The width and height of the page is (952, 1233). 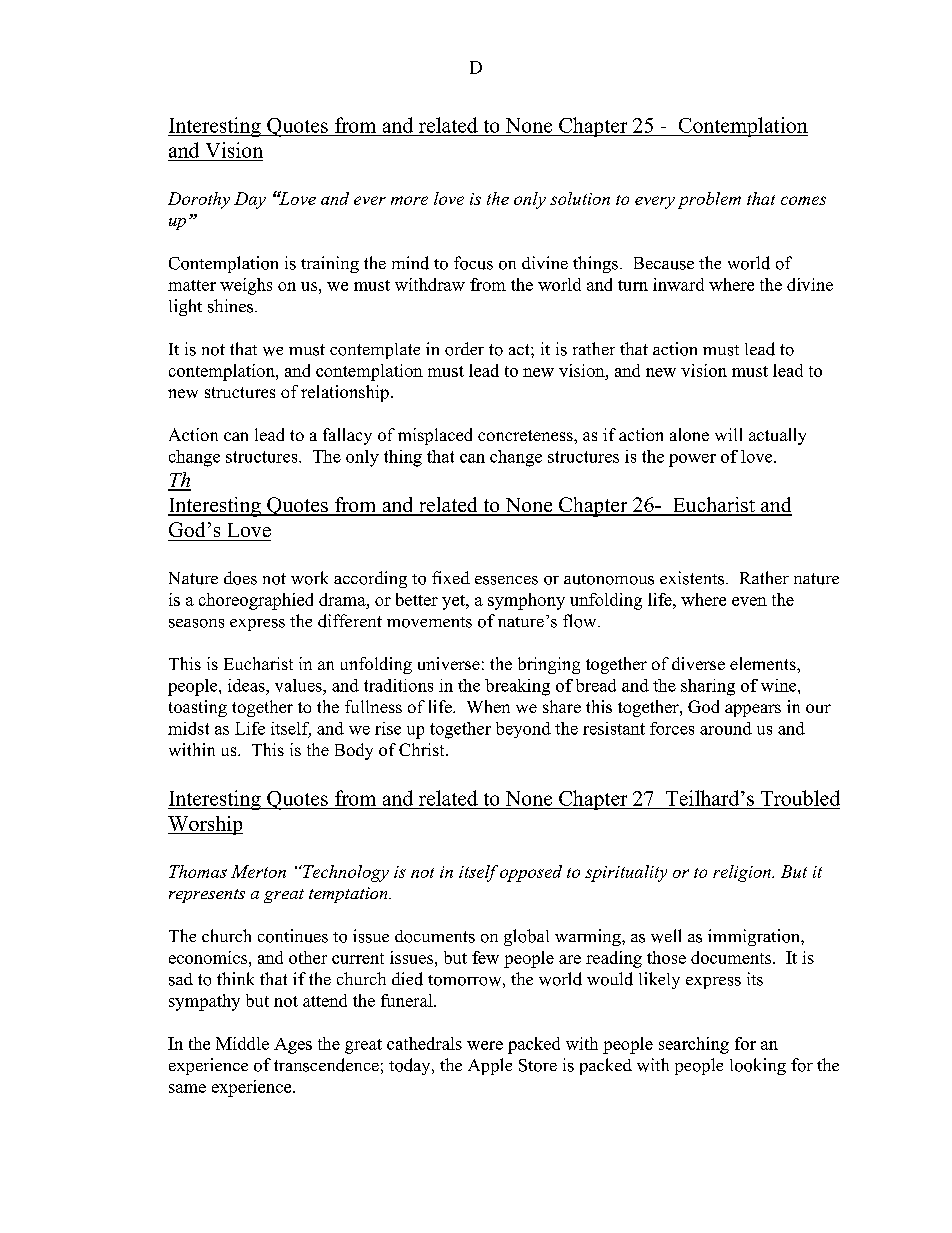 I want to click on ideas, so click(x=247, y=685).
